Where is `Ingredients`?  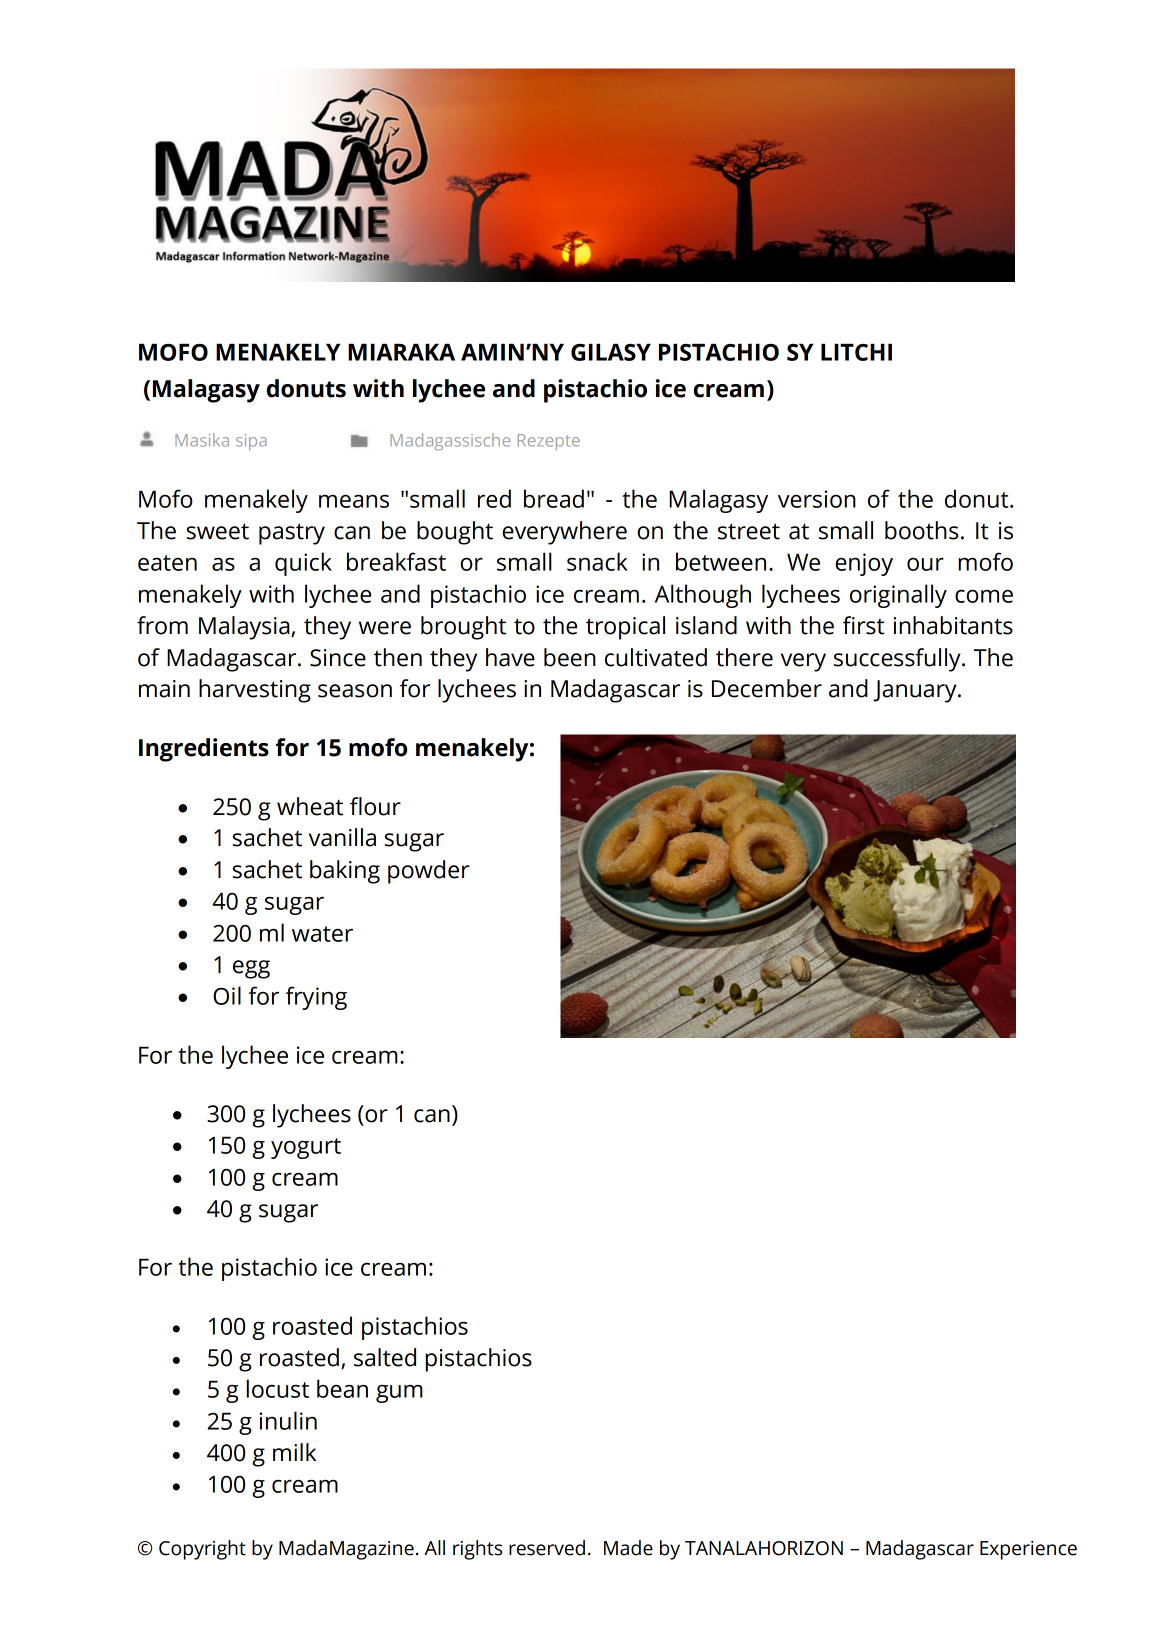 Ingredients is located at coordinates (204, 750).
